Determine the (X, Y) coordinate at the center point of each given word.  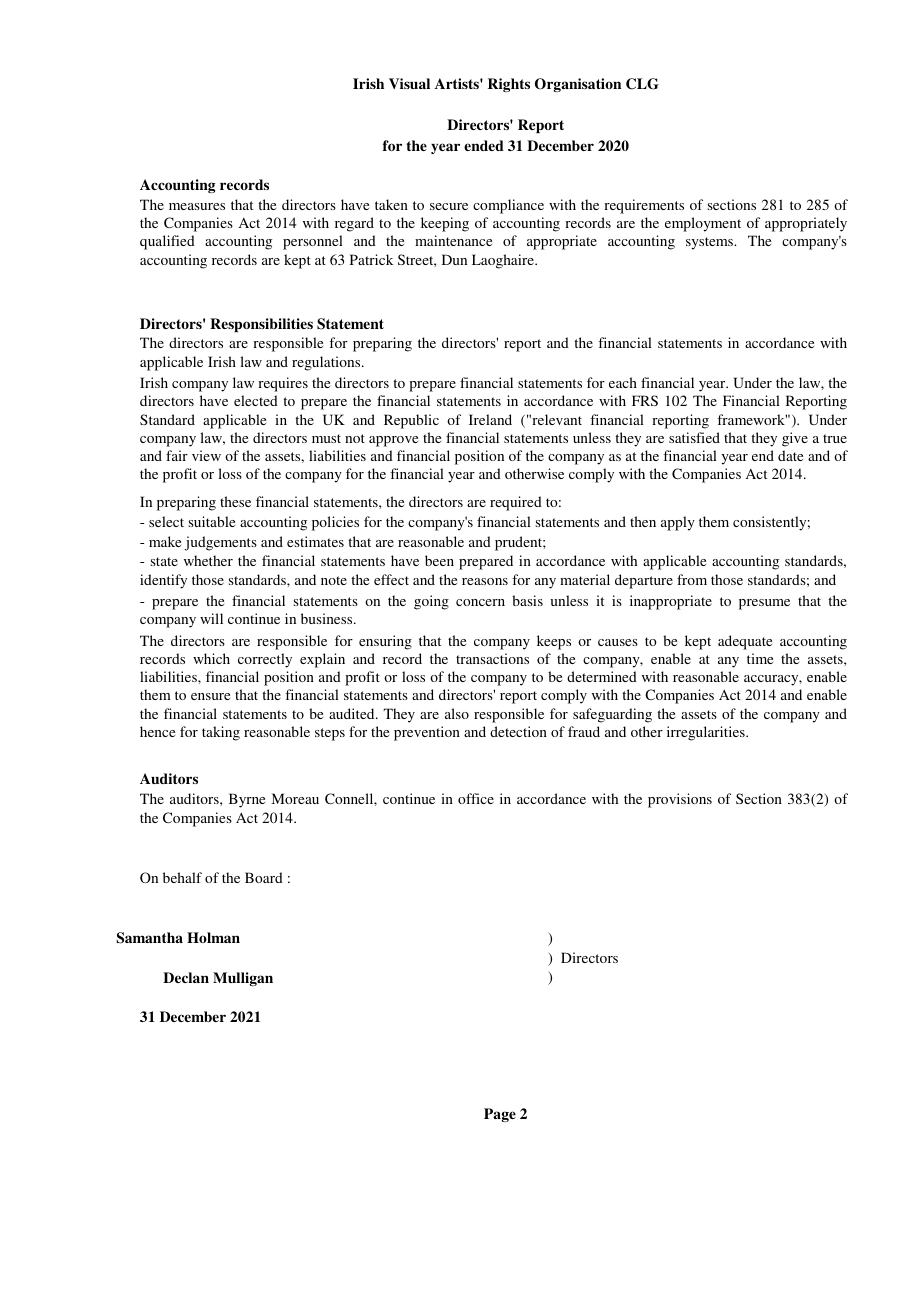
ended (484, 145)
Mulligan (243, 979)
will (211, 618)
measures (197, 206)
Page (500, 1115)
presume (764, 604)
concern (480, 602)
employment (703, 224)
